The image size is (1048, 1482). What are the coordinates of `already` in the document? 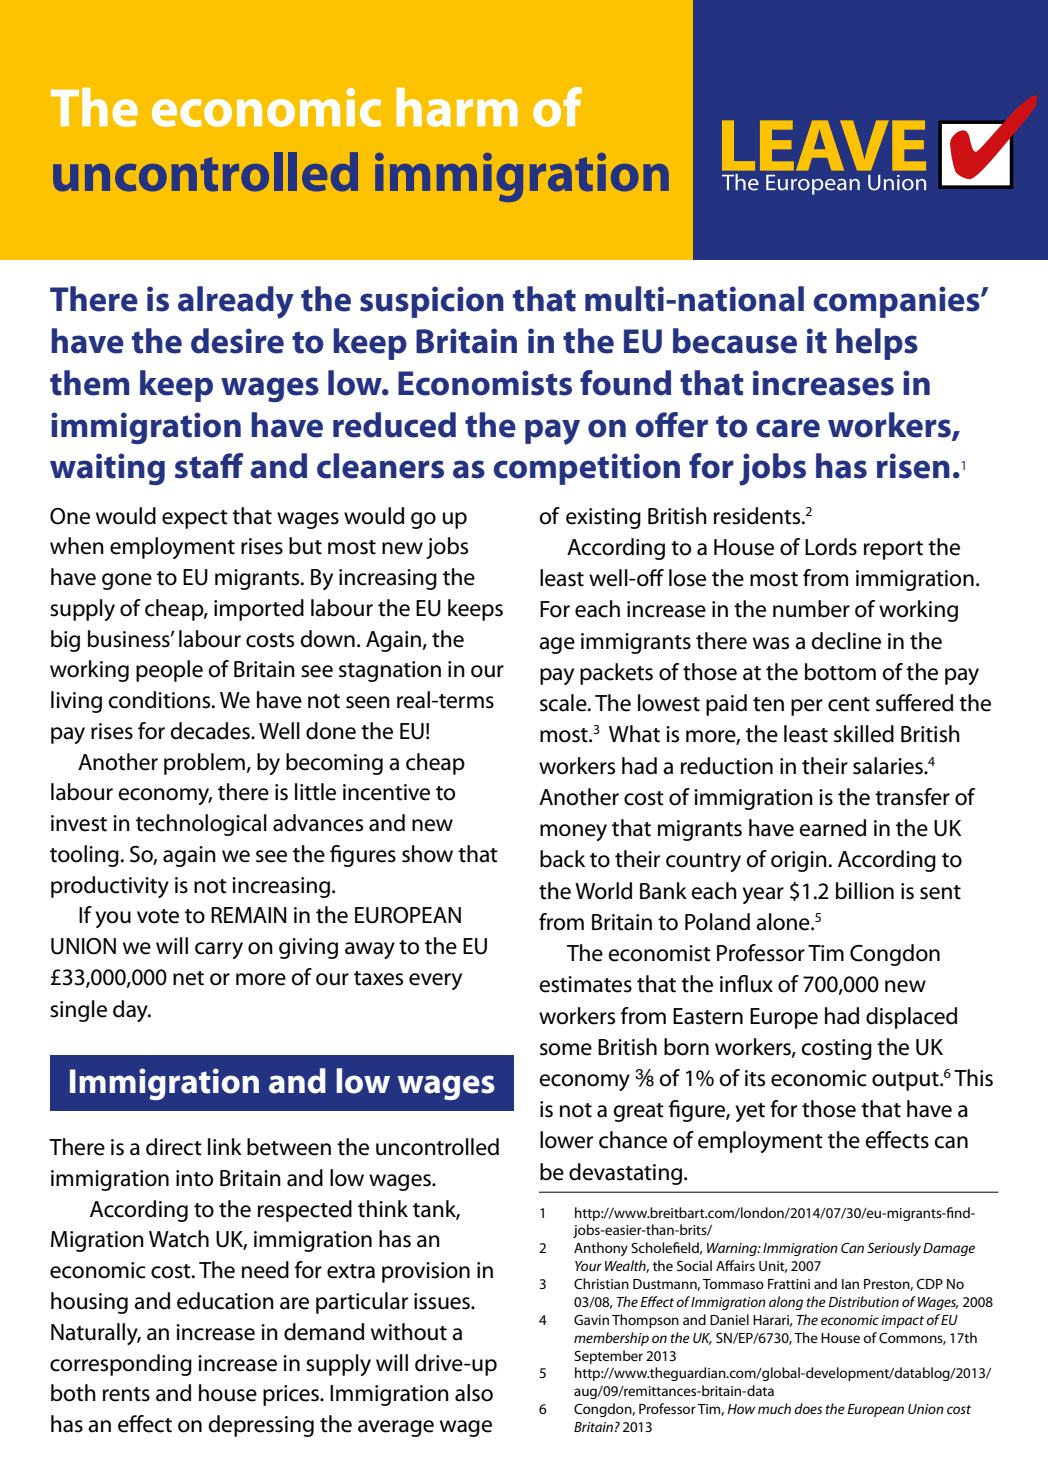 It's located at (236, 302).
